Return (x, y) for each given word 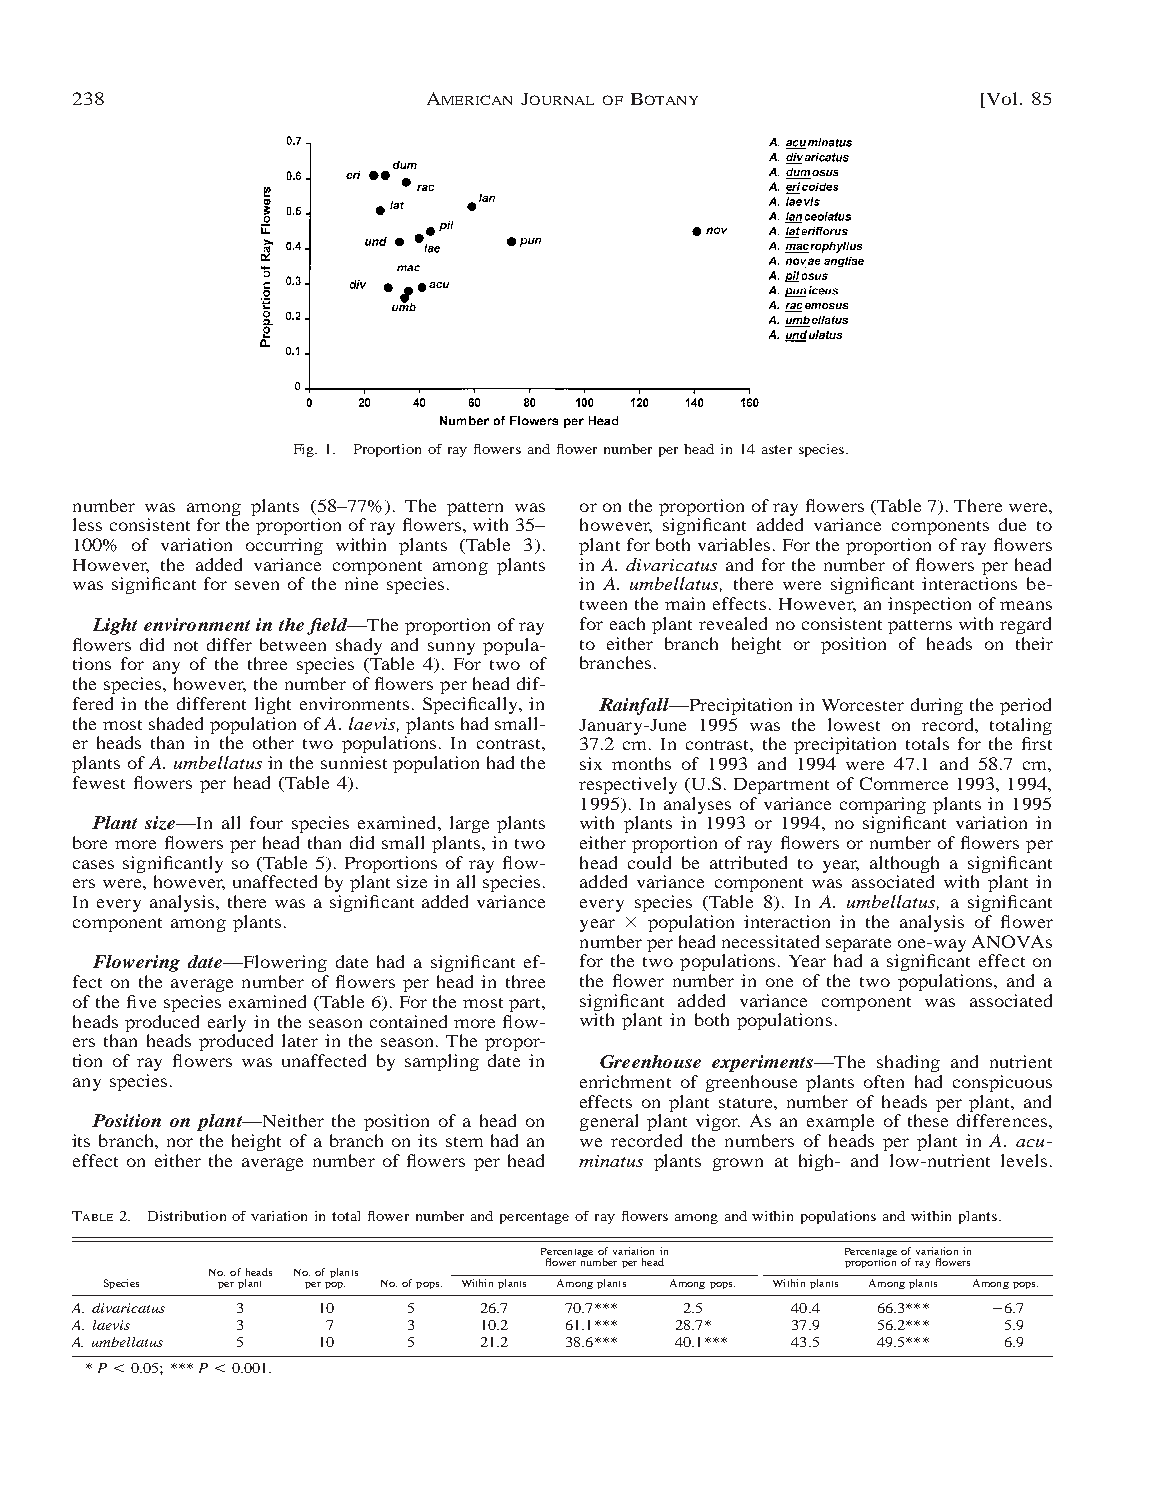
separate (858, 945)
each (627, 623)
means (1026, 605)
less (87, 524)
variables (734, 544)
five (141, 1001)
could (649, 862)
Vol (1000, 100)
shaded (176, 723)
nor (180, 1142)
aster (777, 449)
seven (257, 585)
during (937, 706)
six (591, 763)
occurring (284, 546)
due (1012, 524)
